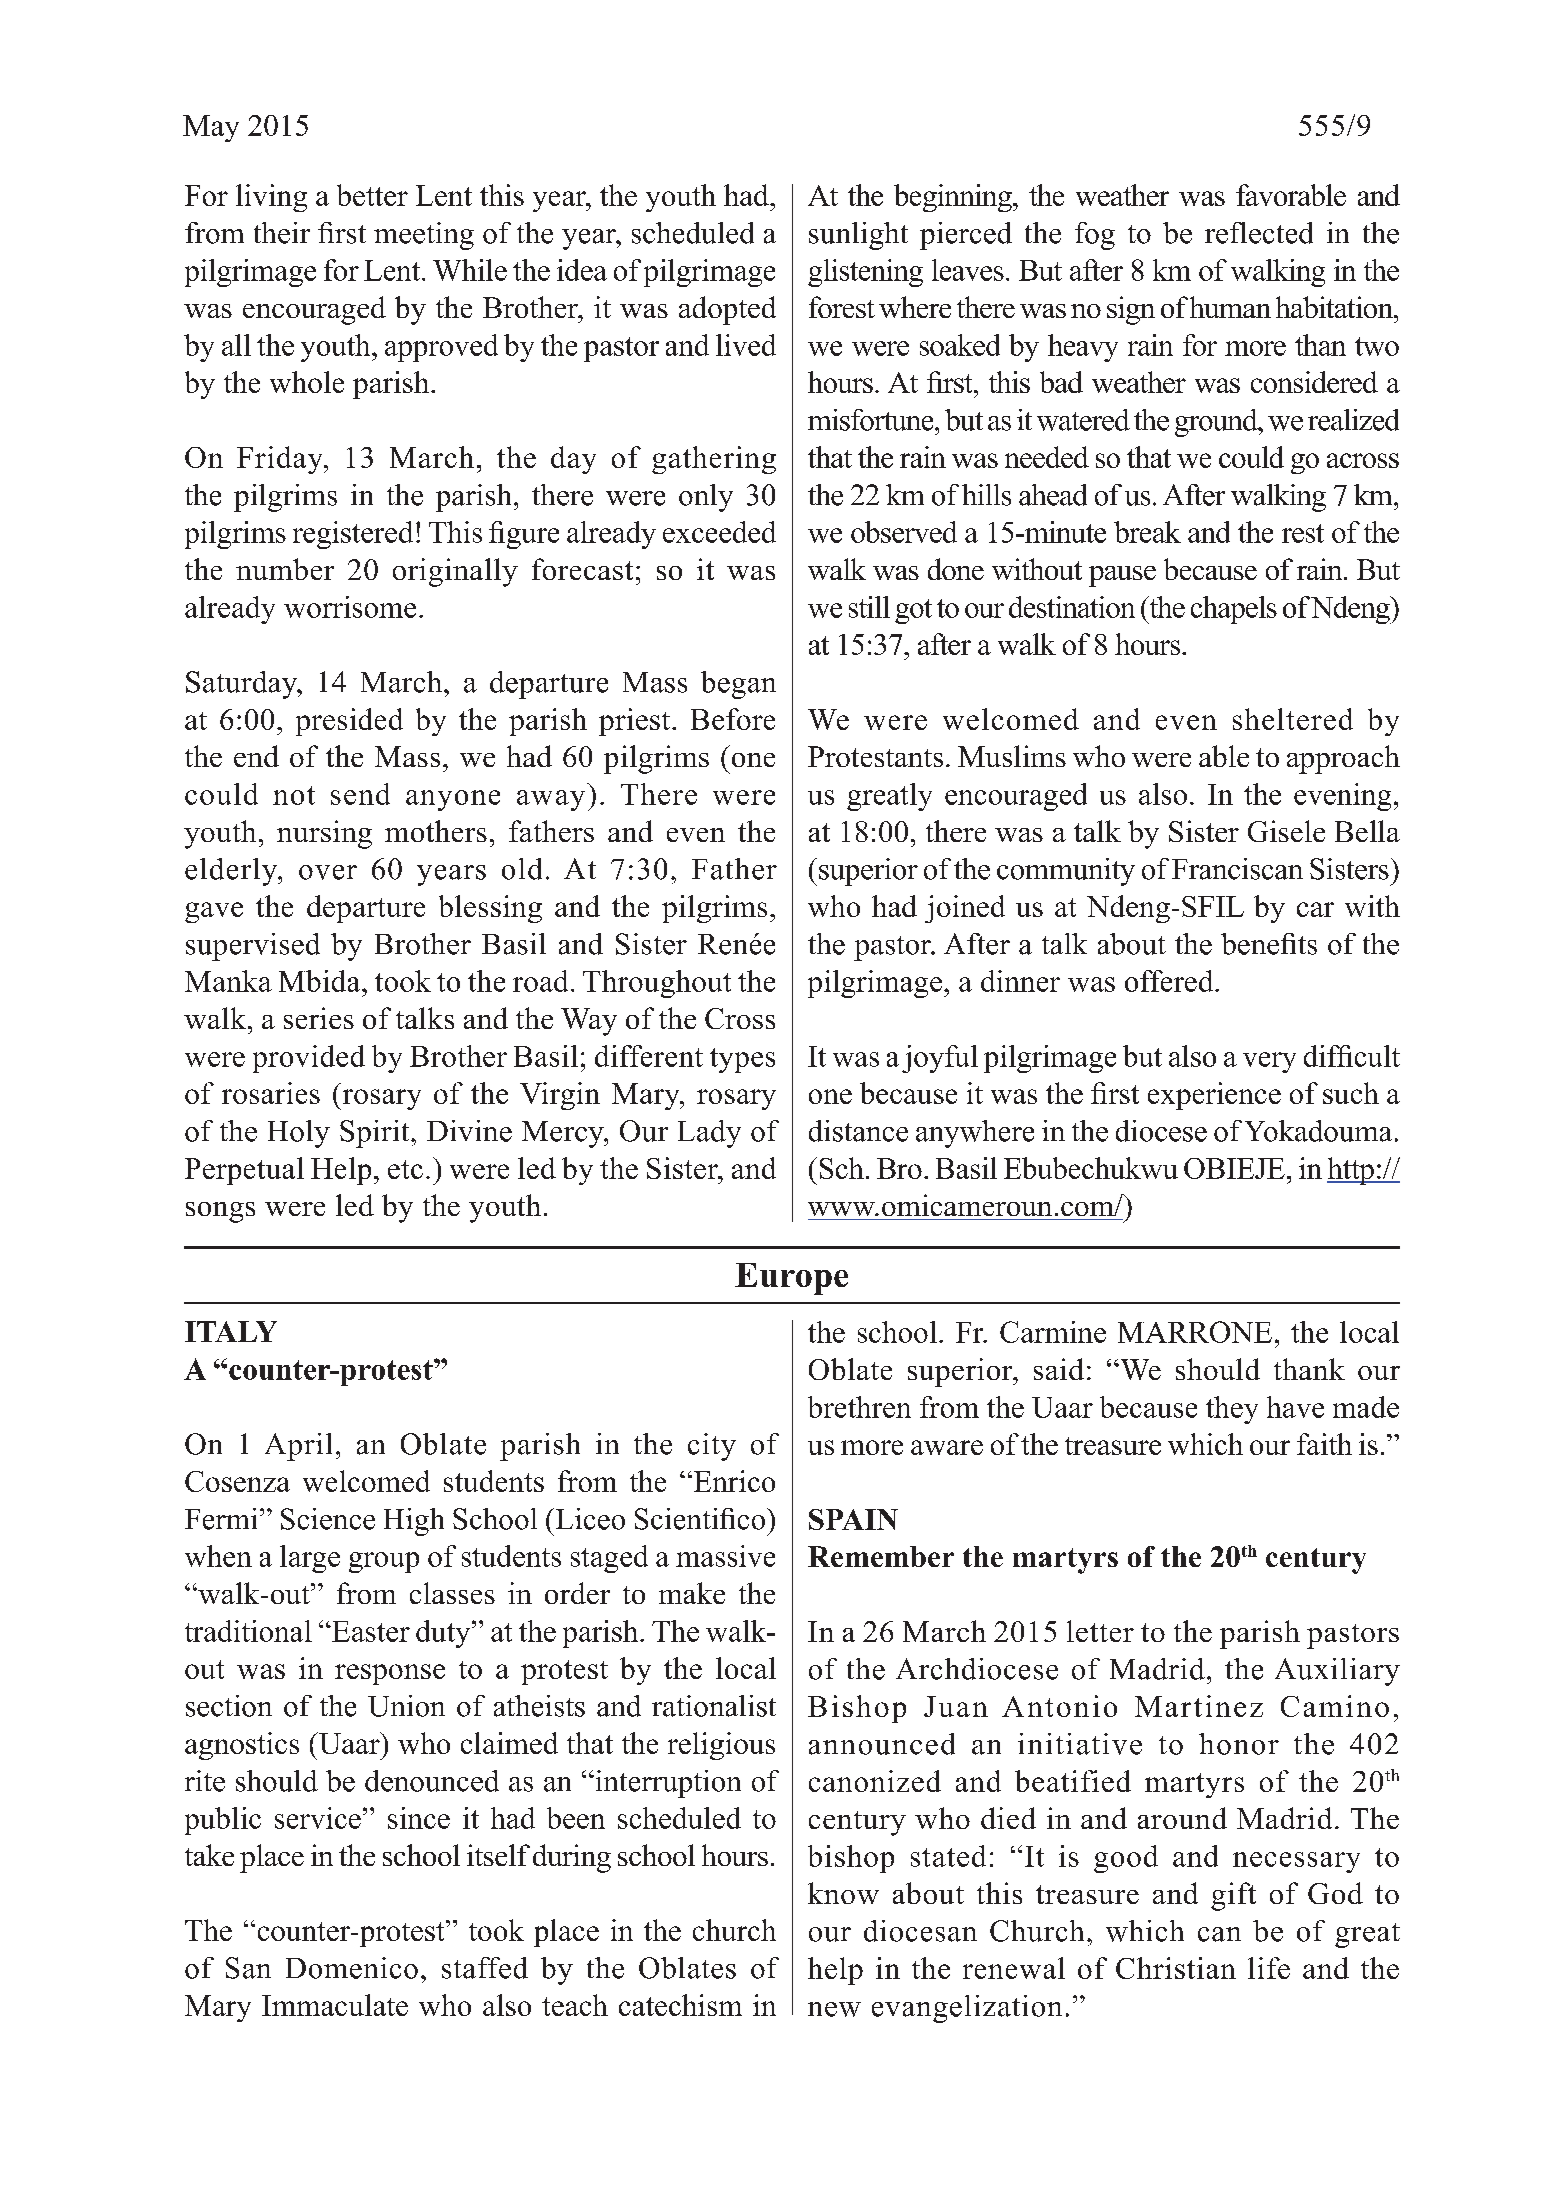  I want to click on provided, so click(309, 1059).
